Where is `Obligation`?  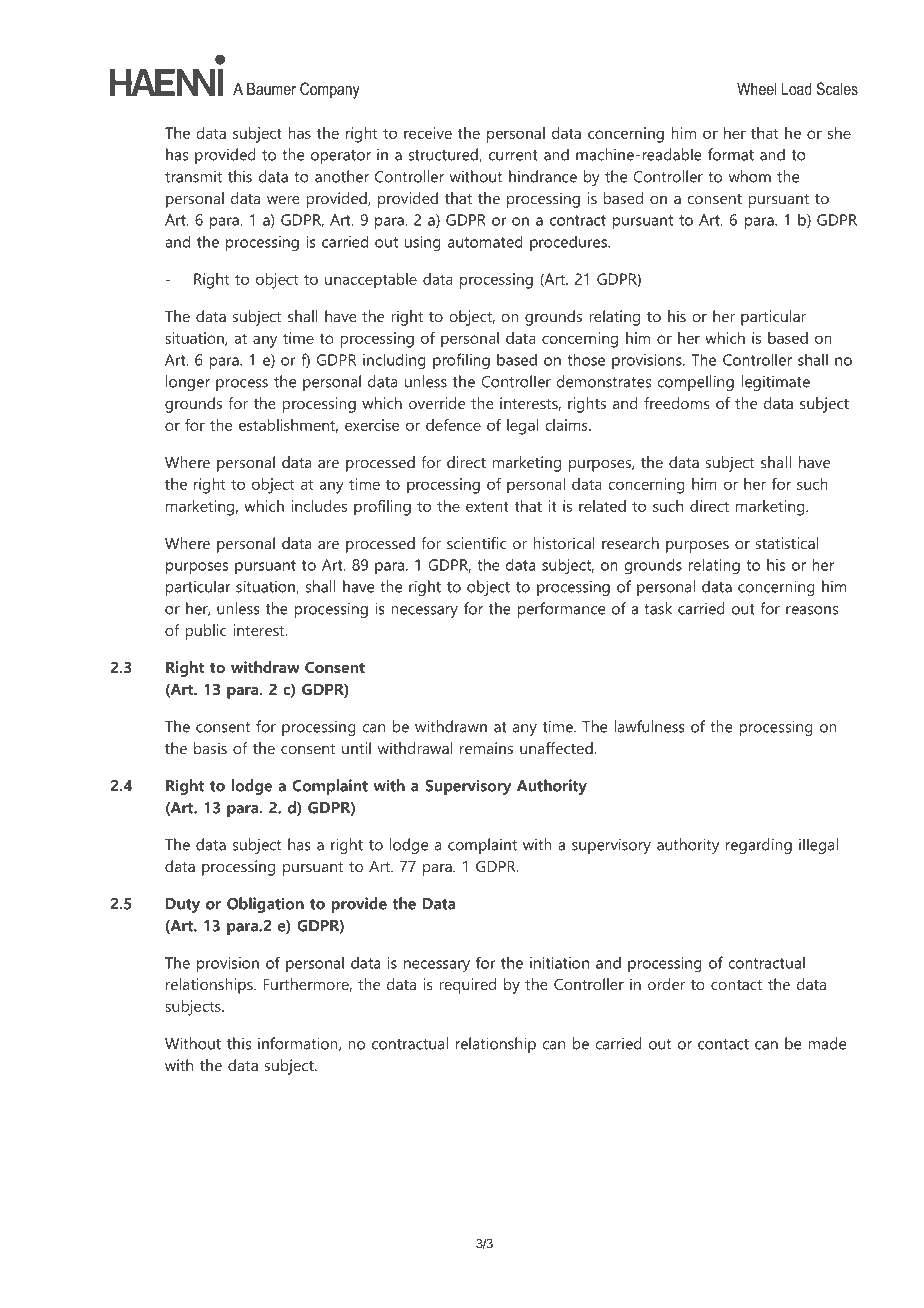
Obligation is located at coordinates (265, 905).
